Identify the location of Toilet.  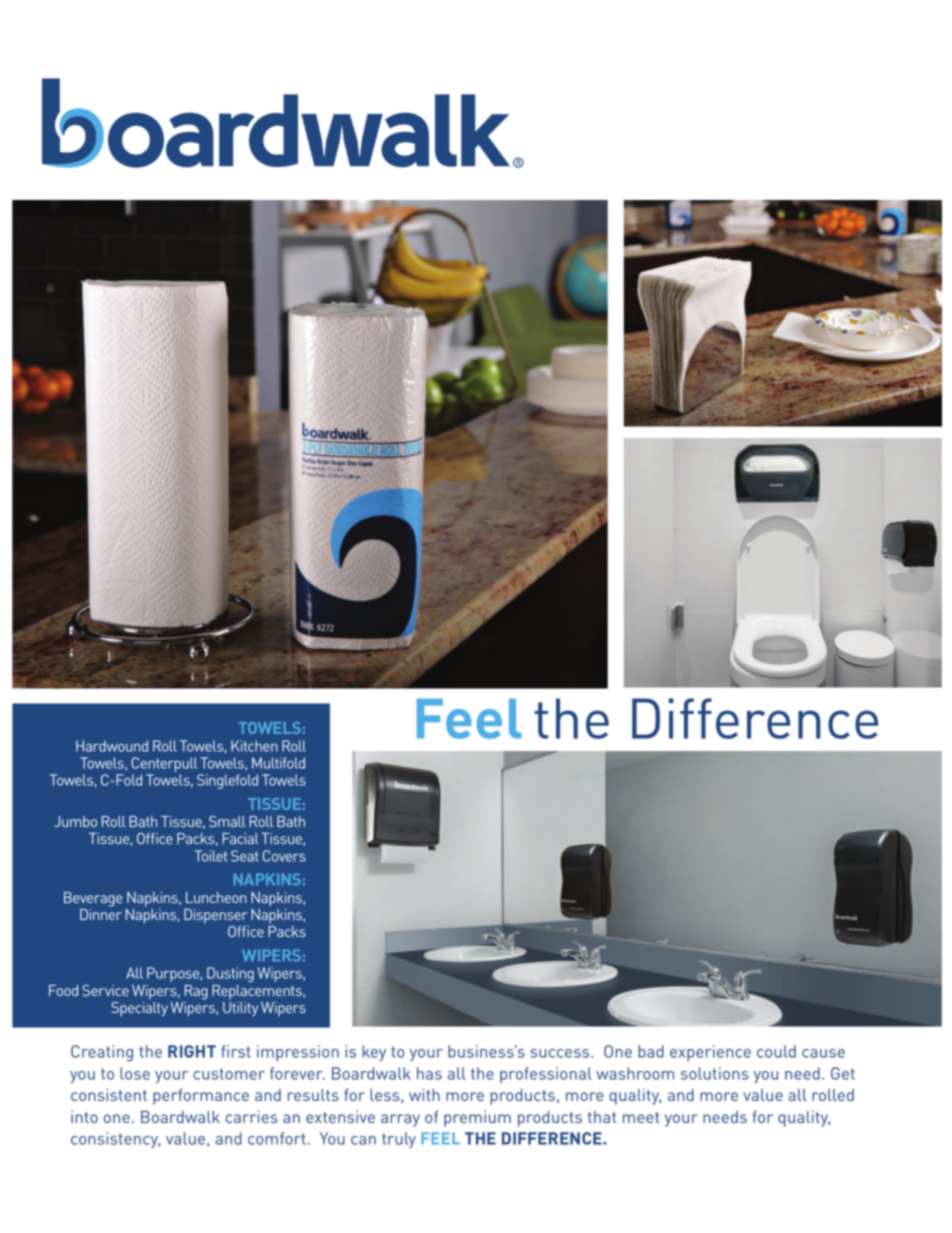
(211, 856).
